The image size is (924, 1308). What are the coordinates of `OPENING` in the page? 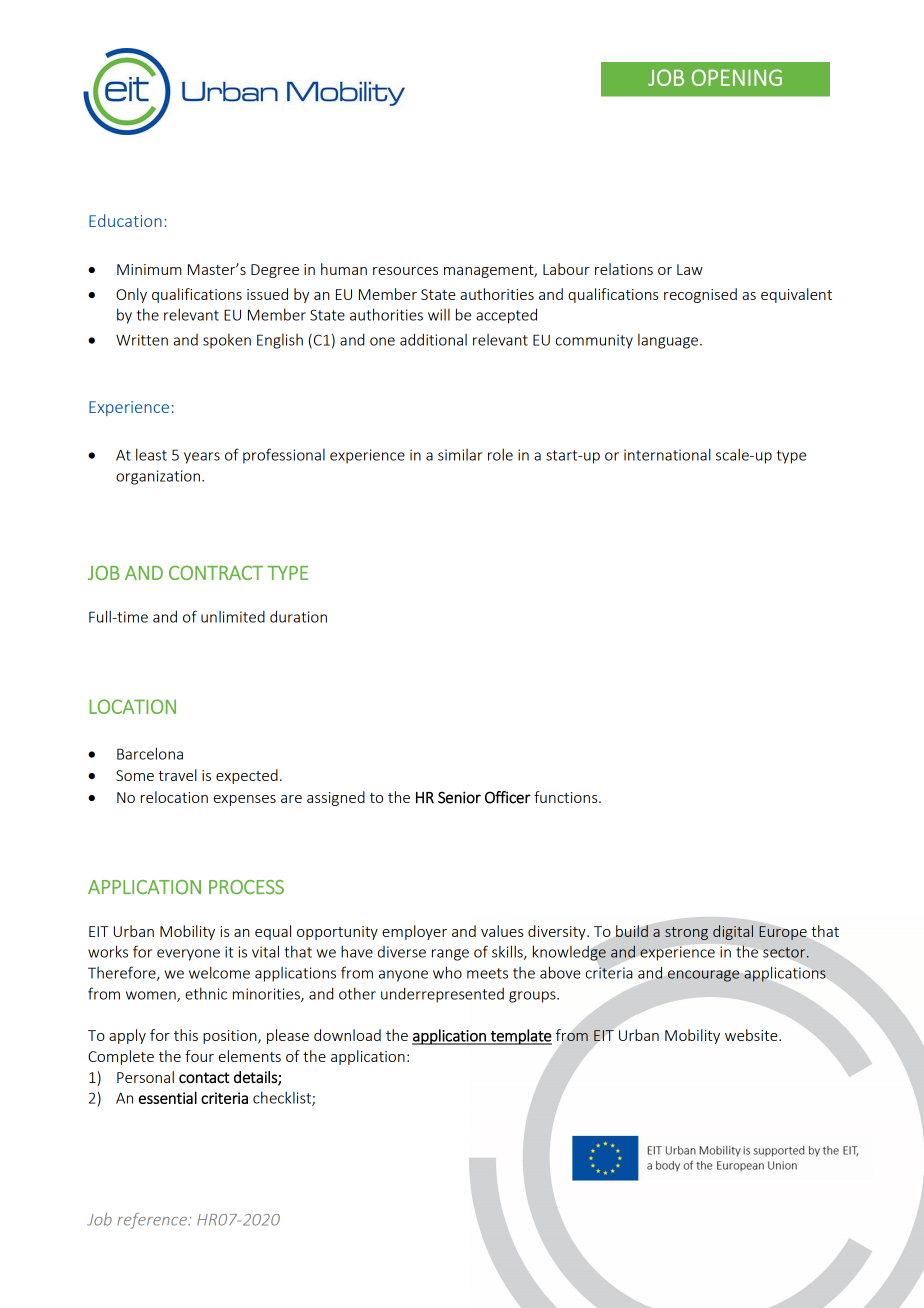 It's located at (737, 77).
